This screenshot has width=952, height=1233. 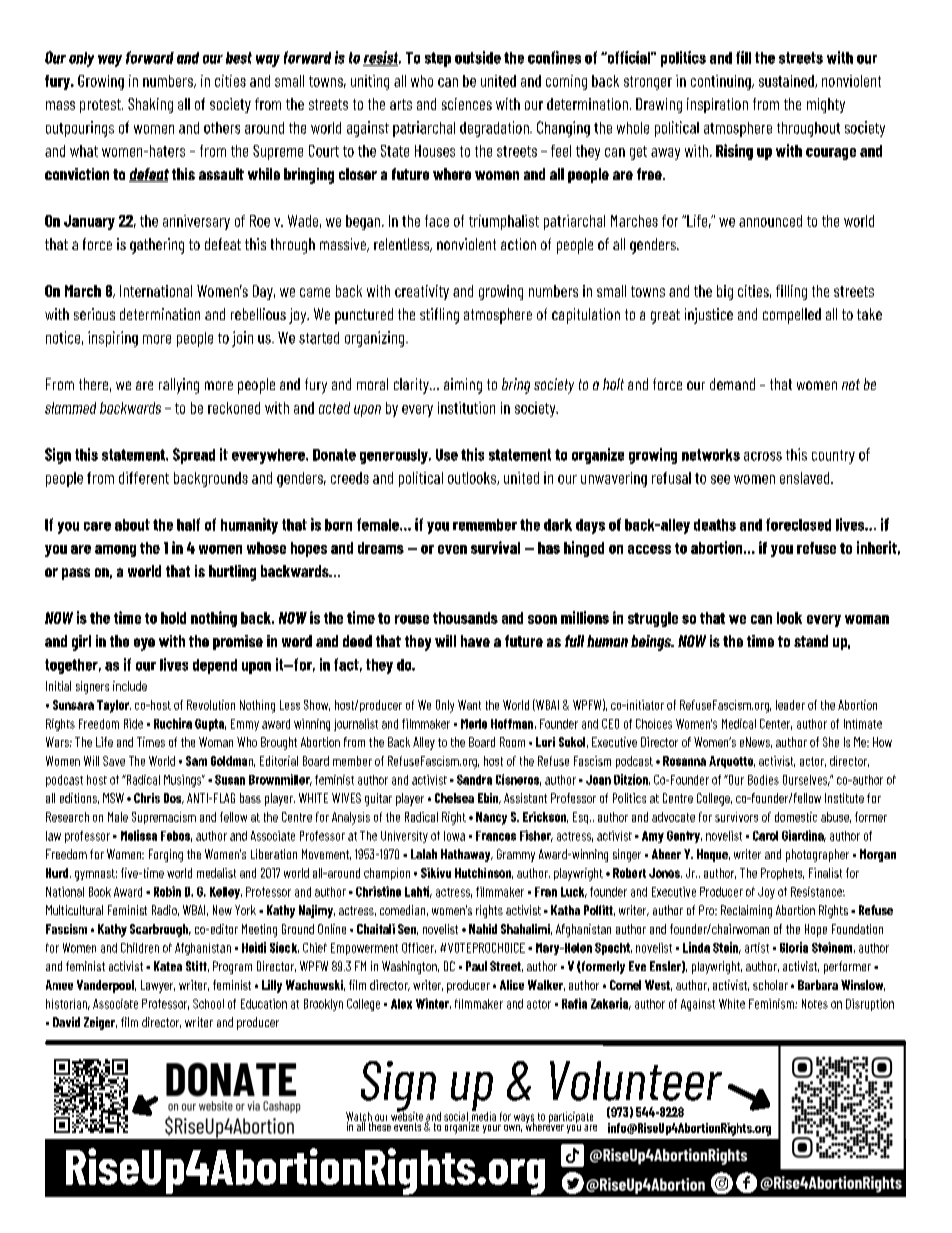 What do you see at coordinates (763, 456) in the screenshot?
I see `across` at bounding box center [763, 456].
